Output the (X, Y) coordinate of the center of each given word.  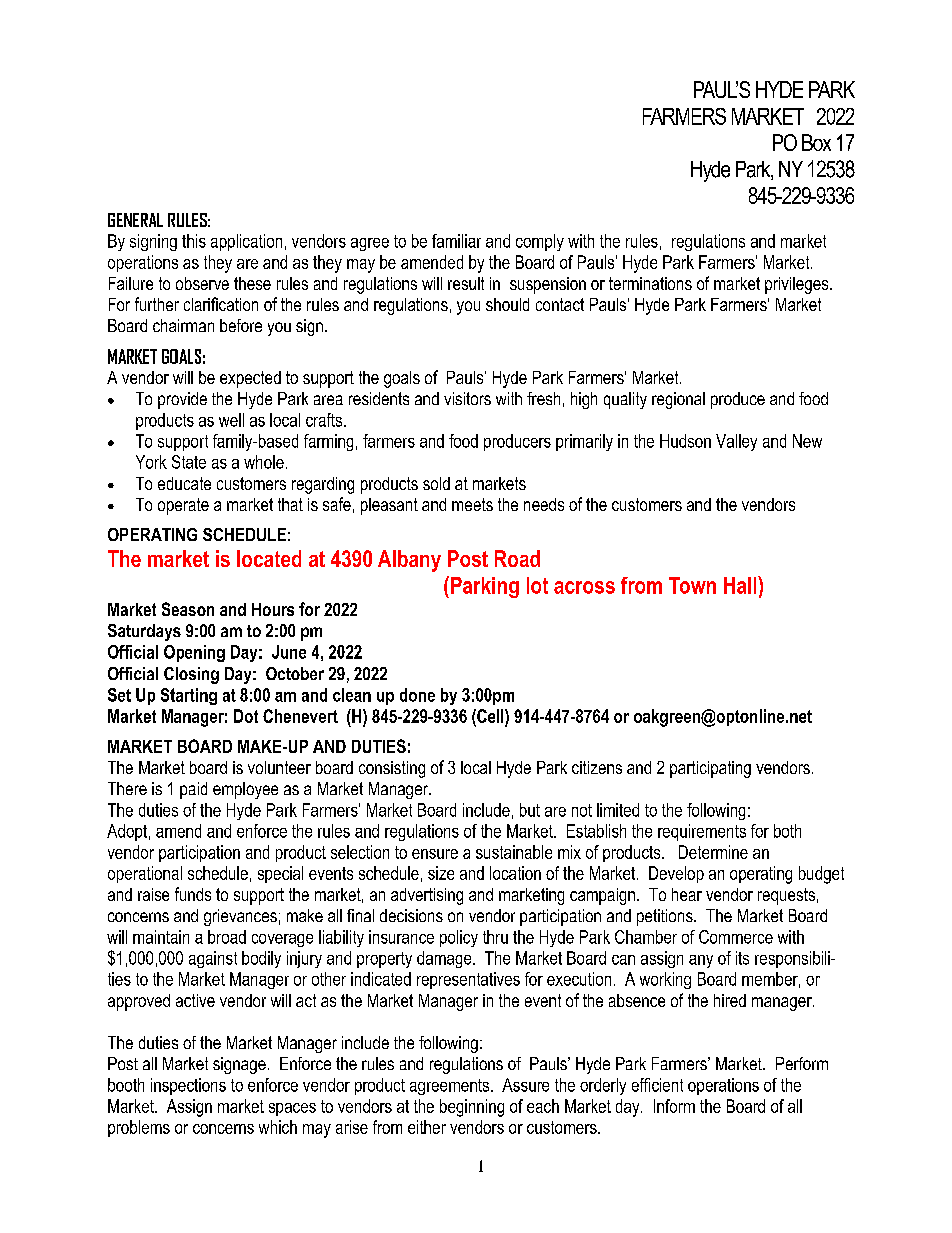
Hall (741, 585)
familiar (456, 241)
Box (816, 142)
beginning (472, 1108)
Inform (674, 1106)
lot (537, 585)
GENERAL (135, 220)
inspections (188, 1086)
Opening (194, 653)
